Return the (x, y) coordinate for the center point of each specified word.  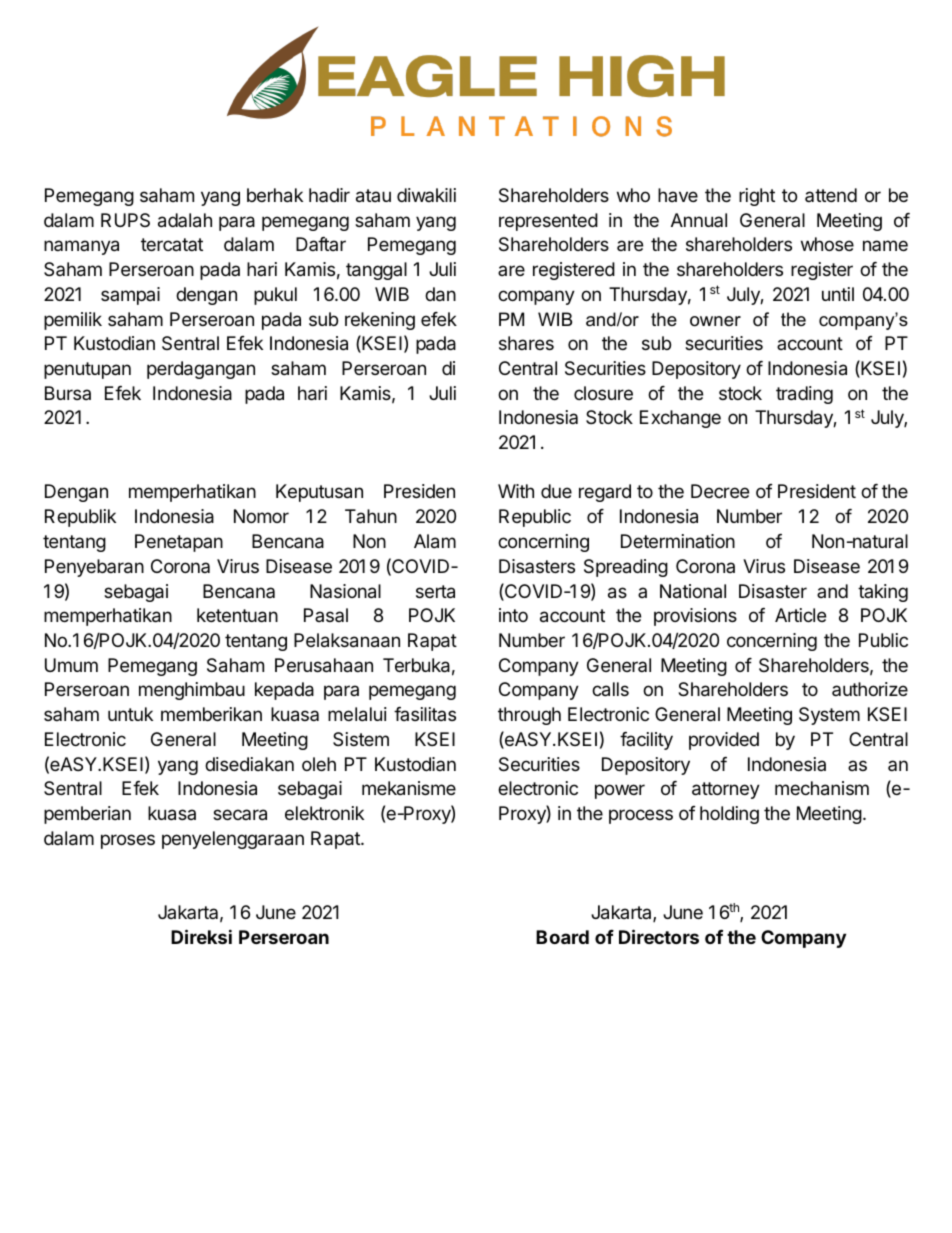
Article (800, 615)
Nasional (345, 591)
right (757, 197)
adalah (185, 220)
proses (128, 841)
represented (548, 222)
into (513, 615)
